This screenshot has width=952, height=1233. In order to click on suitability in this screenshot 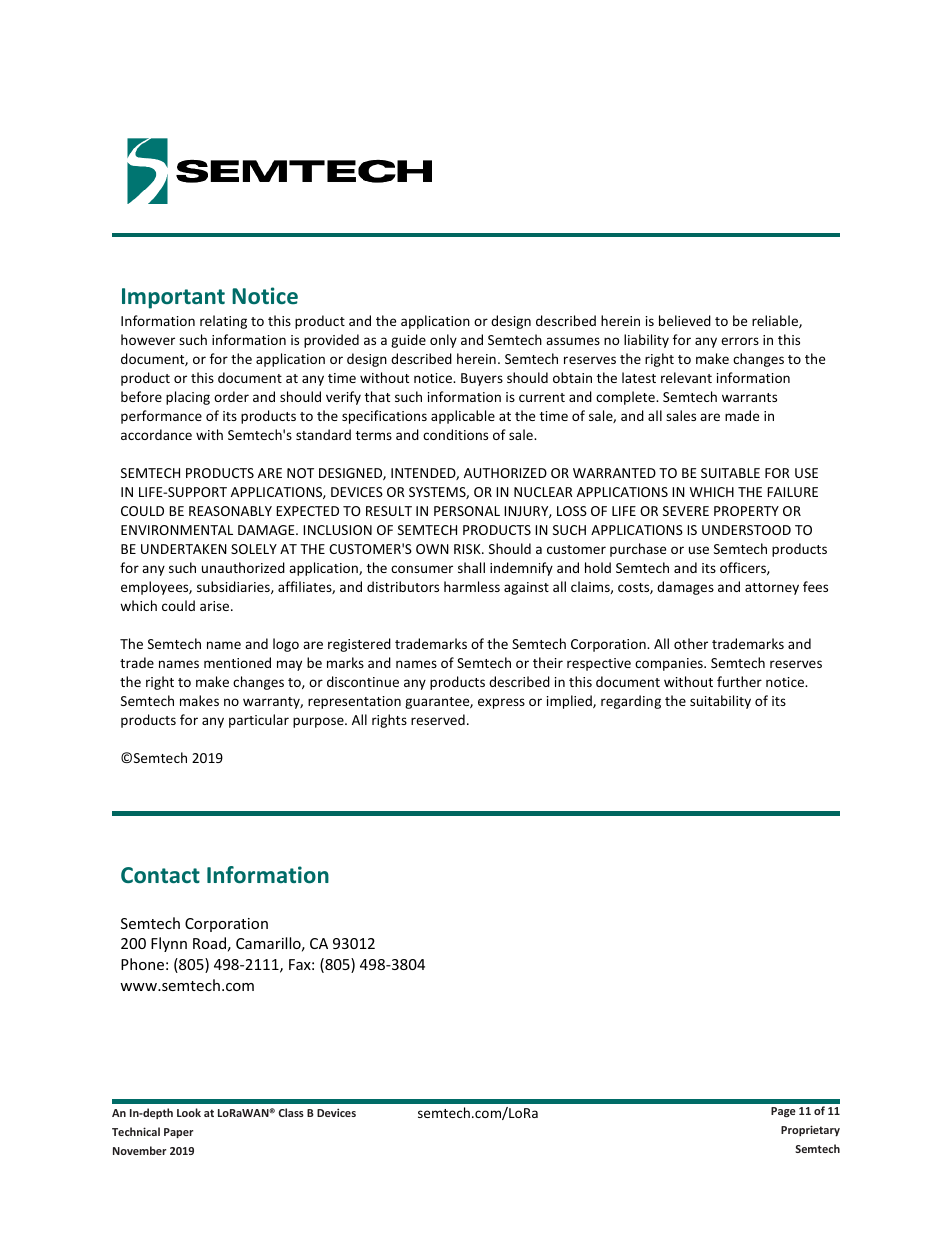, I will do `click(720, 702)`.
